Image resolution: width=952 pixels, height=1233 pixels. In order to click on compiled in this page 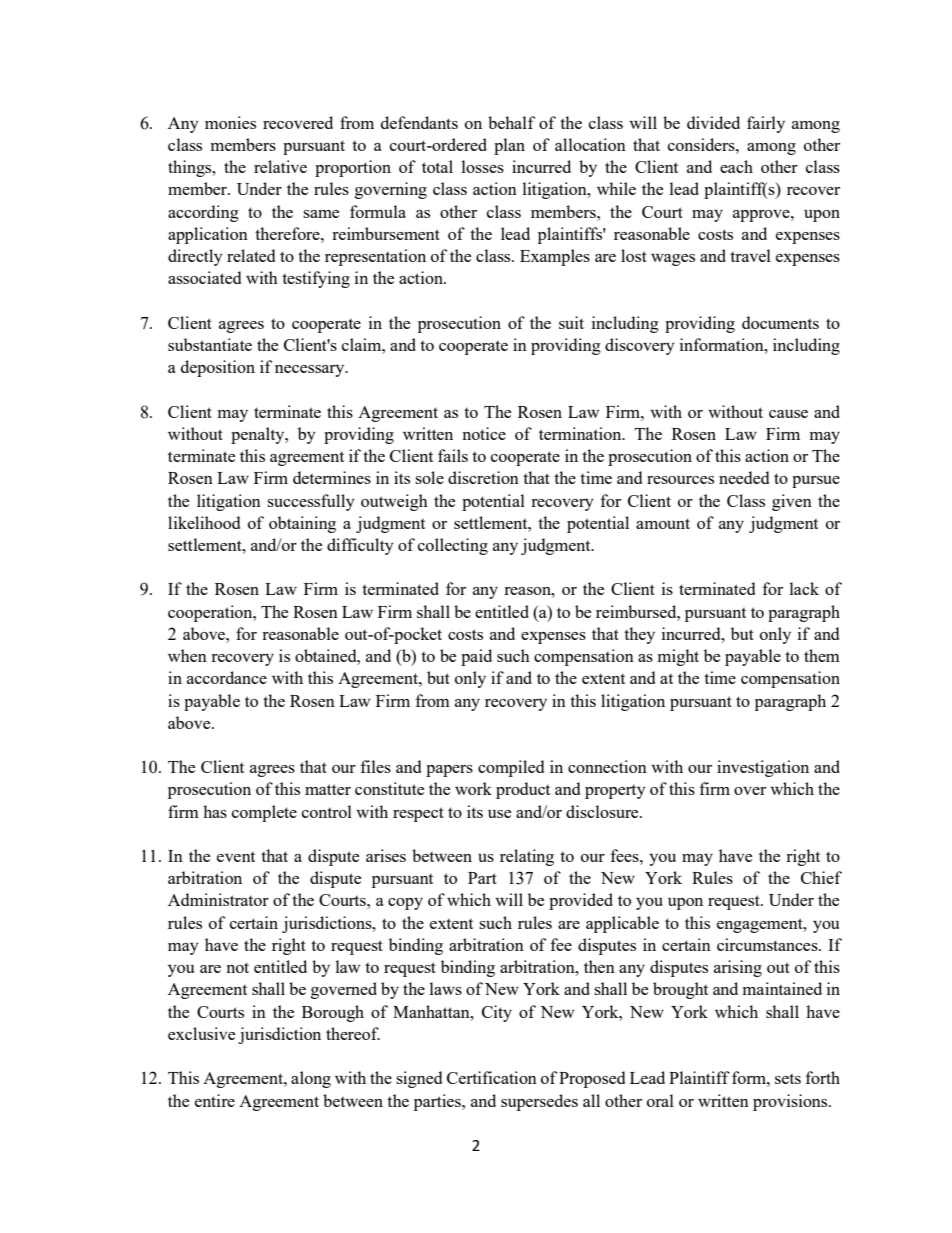, I will do `click(511, 768)`.
